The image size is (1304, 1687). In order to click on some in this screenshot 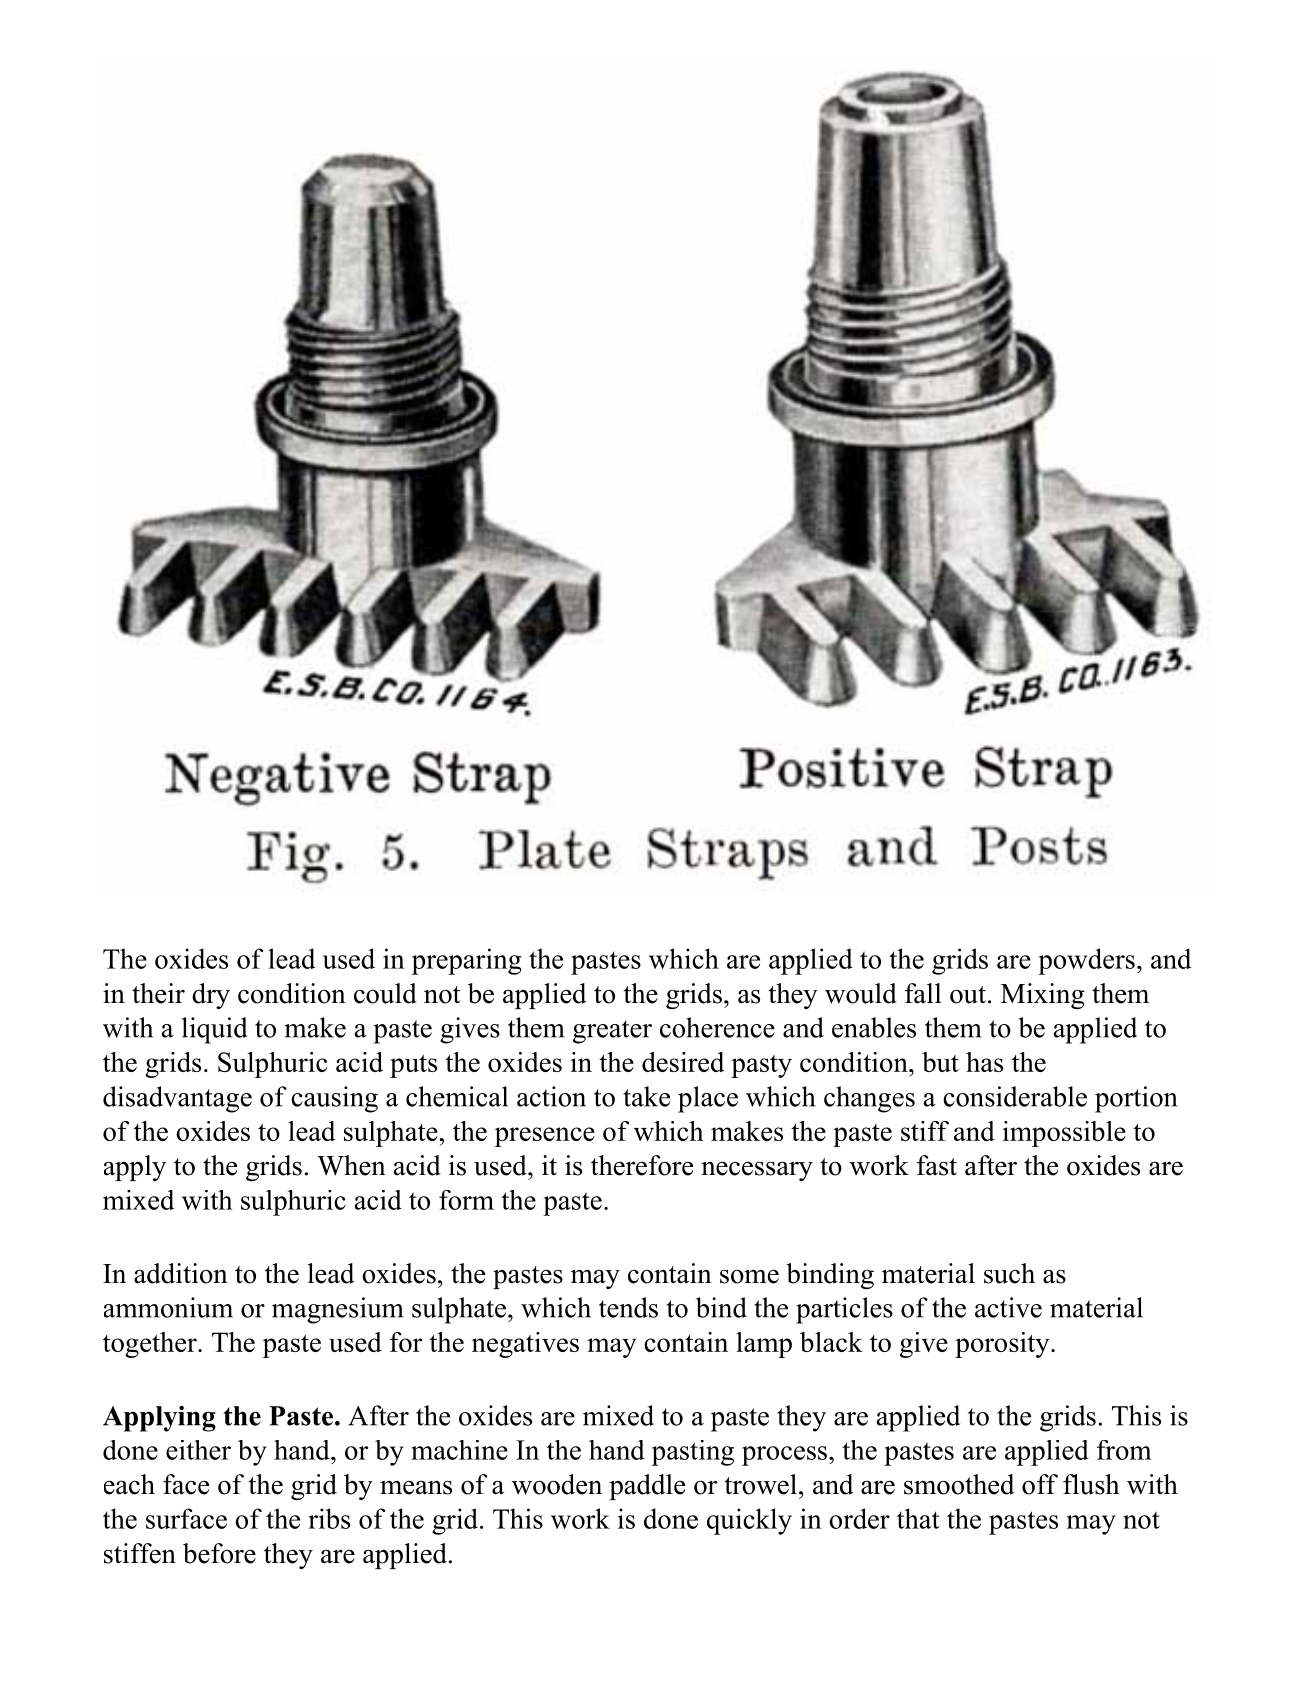, I will do `click(749, 1276)`.
